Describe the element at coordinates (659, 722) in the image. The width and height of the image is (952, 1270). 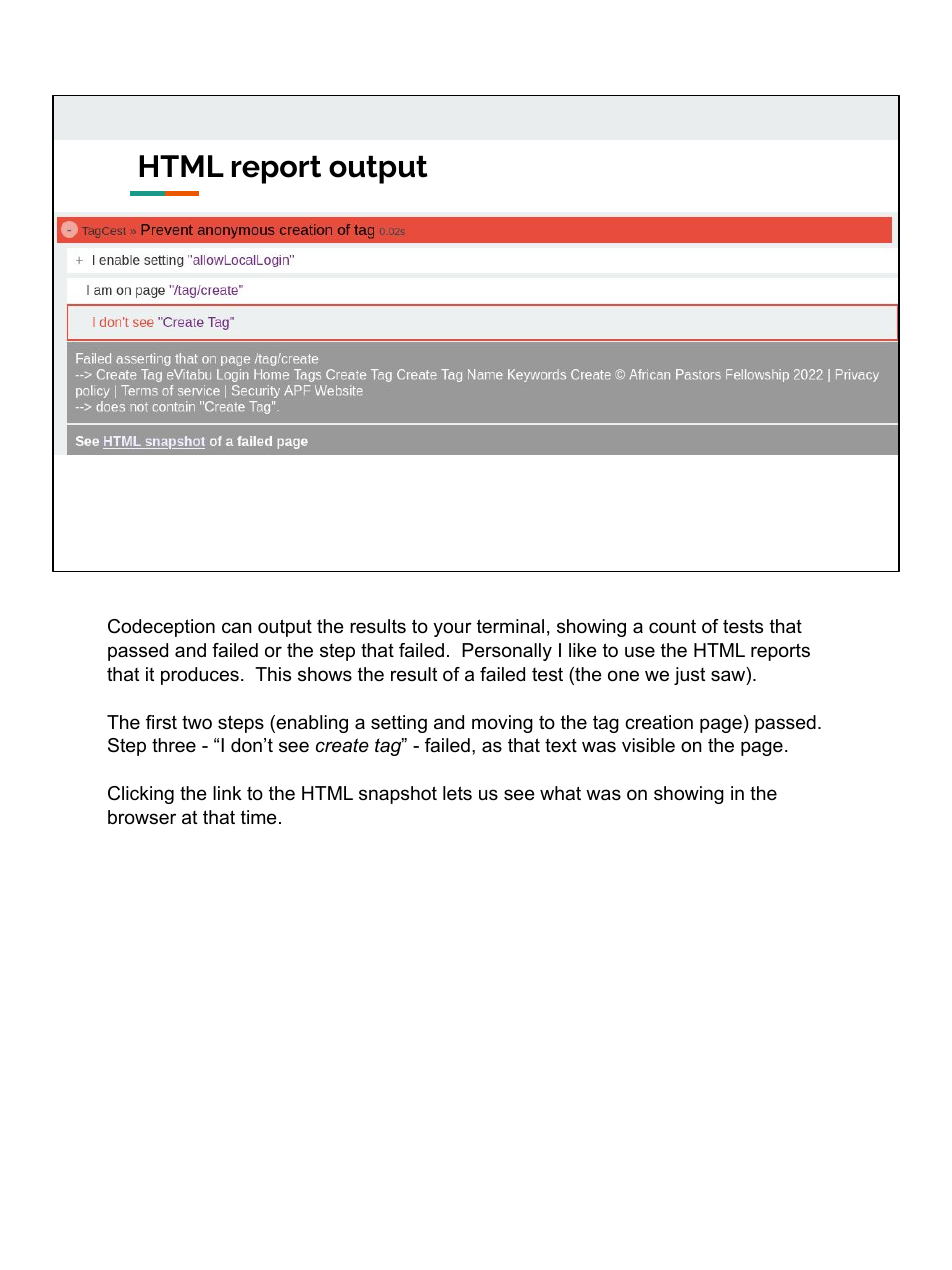
I see `creation` at that location.
